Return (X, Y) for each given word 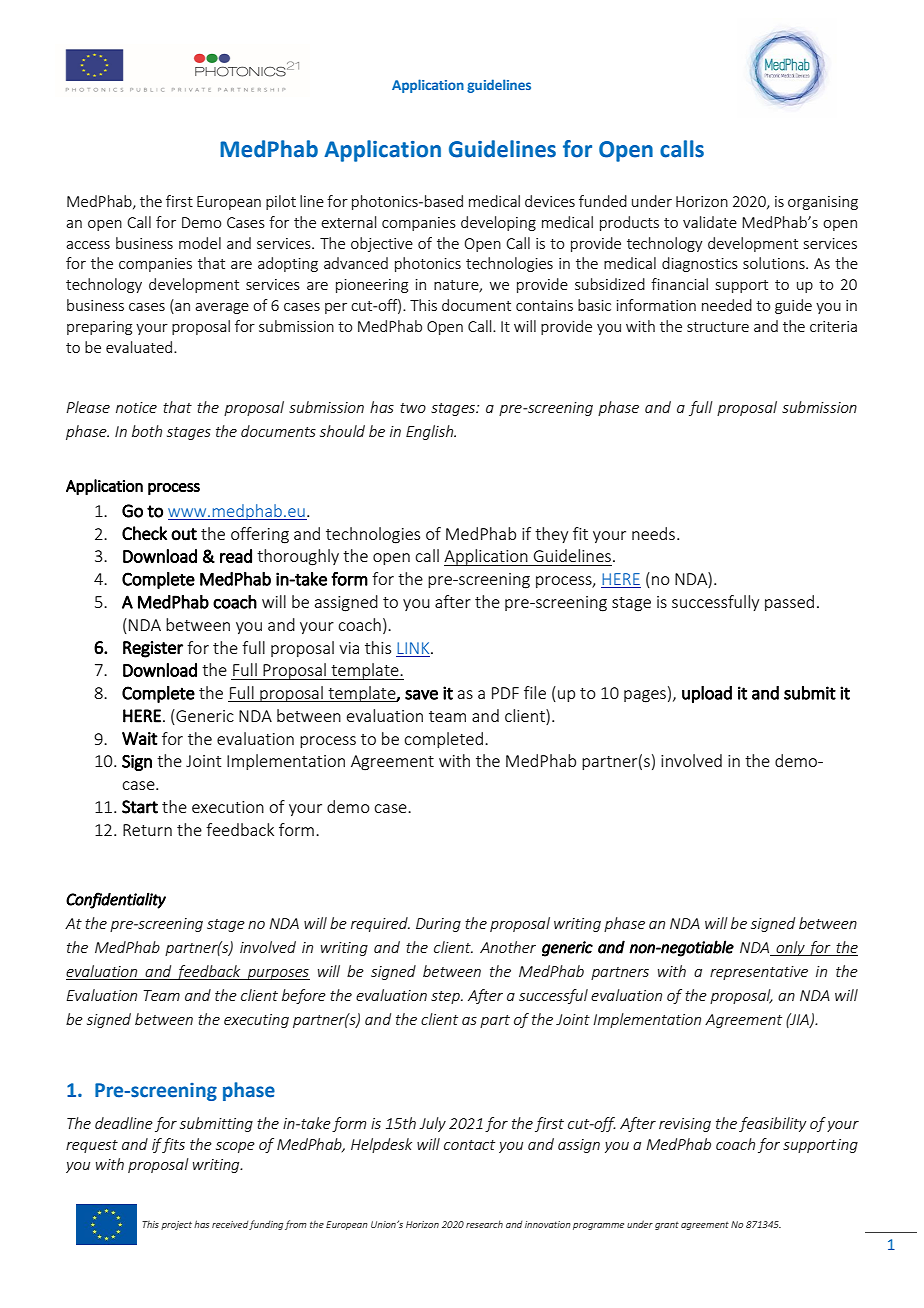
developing (498, 223)
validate (710, 222)
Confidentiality (116, 900)
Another (508, 947)
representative (759, 973)
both (147, 431)
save (421, 694)
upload (707, 694)
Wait (140, 738)
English (430, 432)
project (176, 1225)
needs (653, 533)
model (200, 243)
